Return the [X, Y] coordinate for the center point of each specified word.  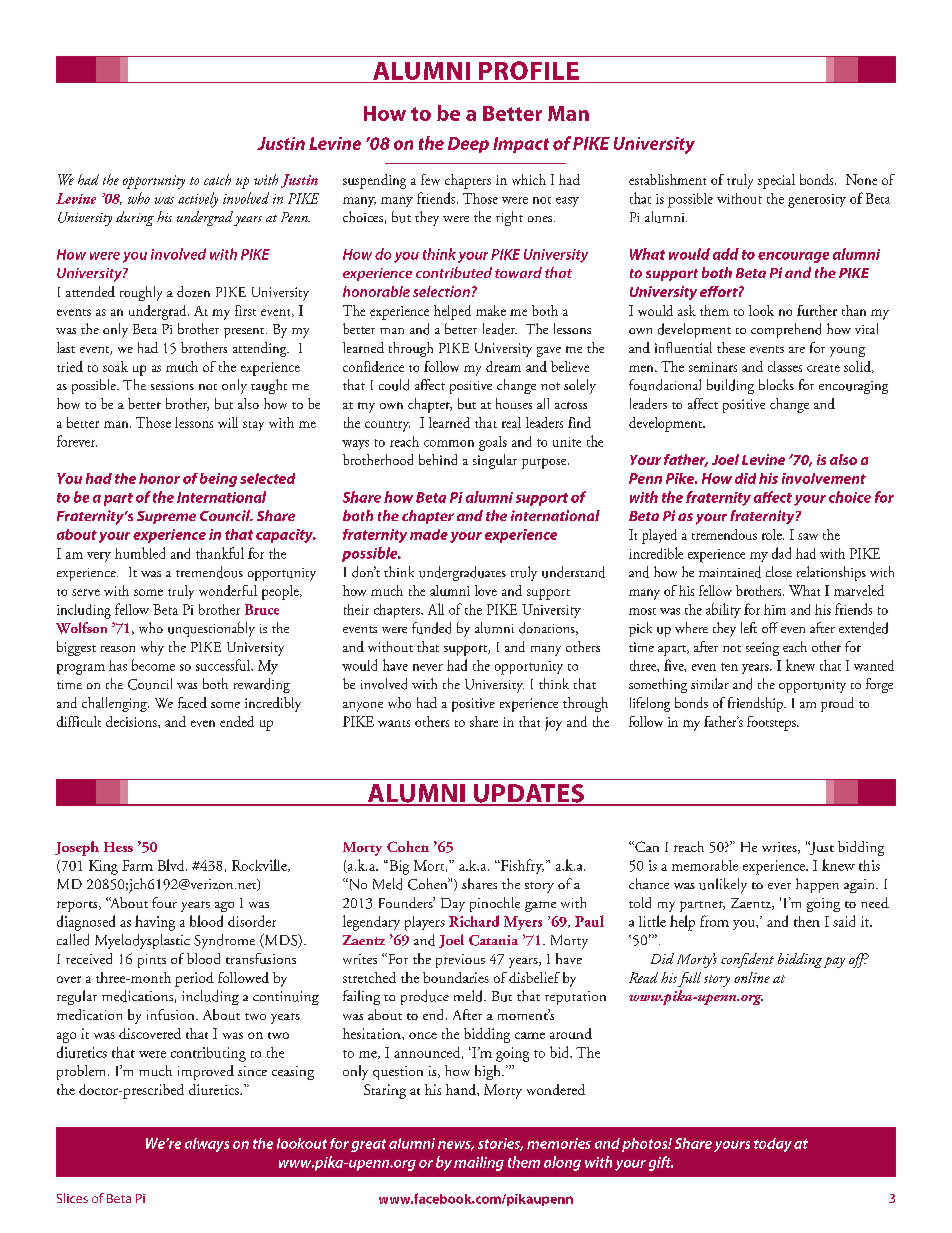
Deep [468, 145]
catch [217, 179]
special [776, 181]
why [152, 648]
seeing [762, 649]
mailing [479, 1163]
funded [431, 628]
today [773, 1145]
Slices [72, 1198]
